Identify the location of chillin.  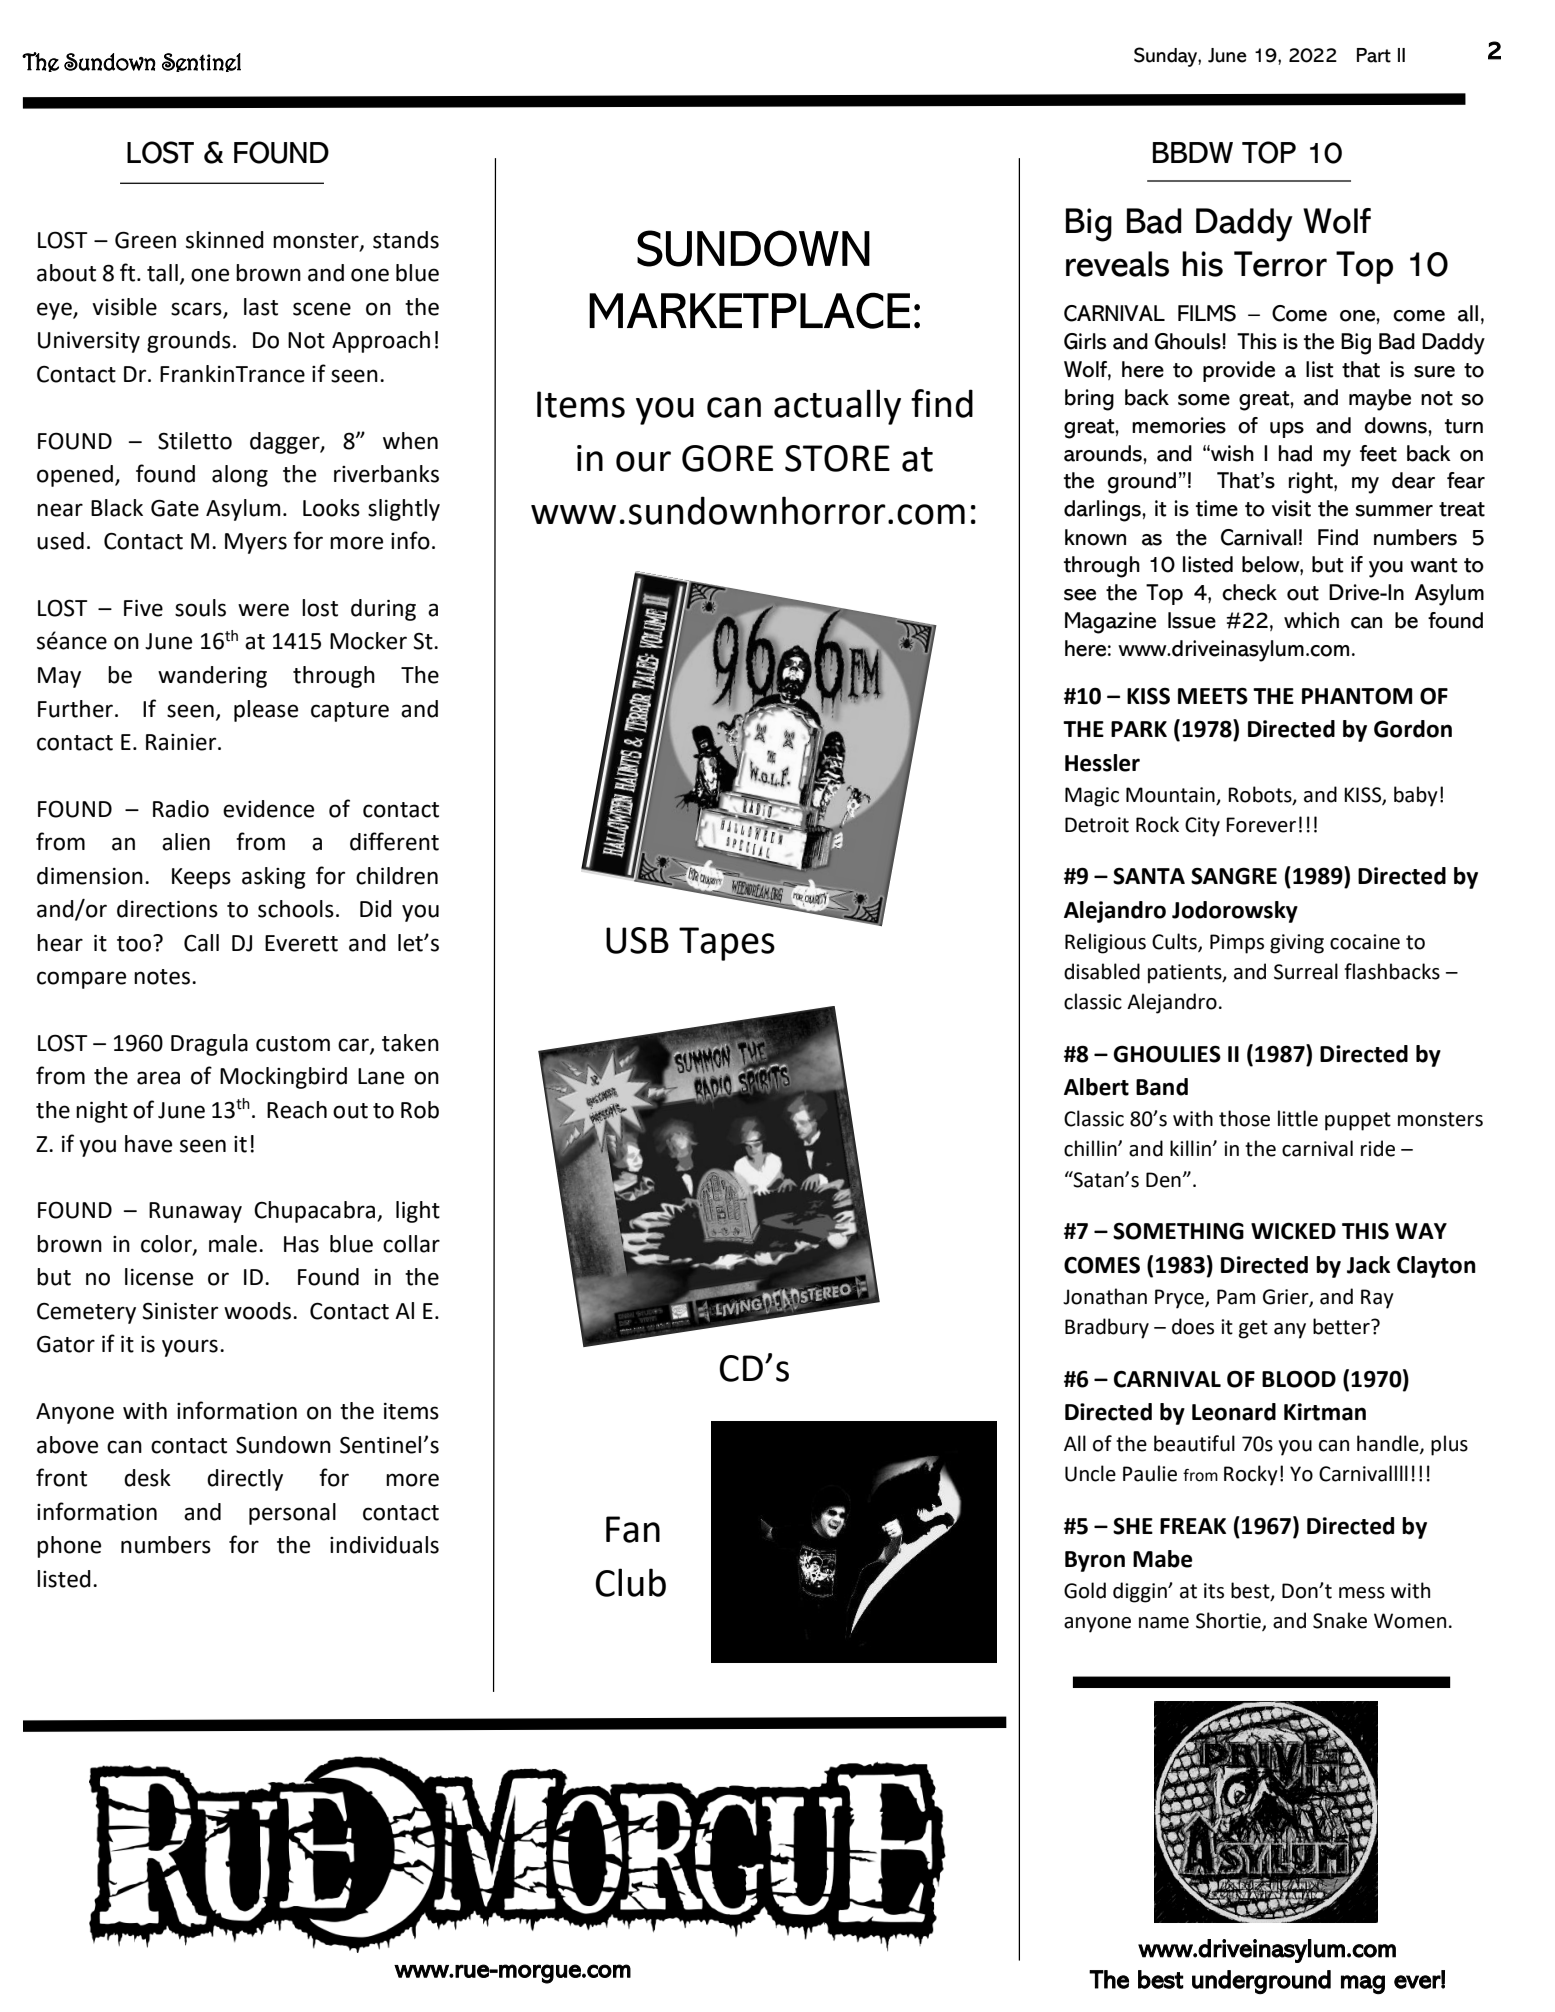
(1091, 1148).
